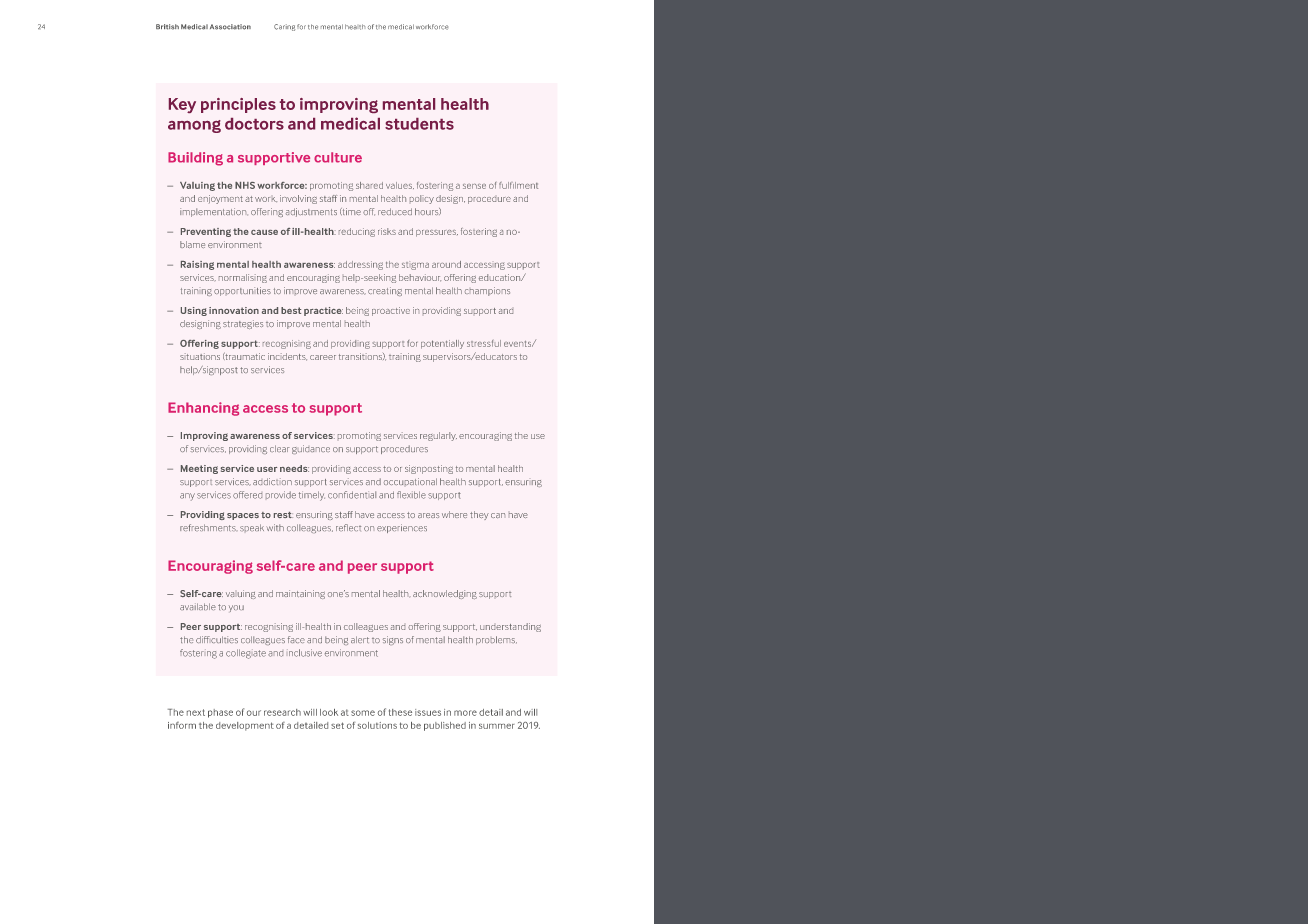 This screenshot has height=924, width=1308. I want to click on enjoyment, so click(220, 199).
